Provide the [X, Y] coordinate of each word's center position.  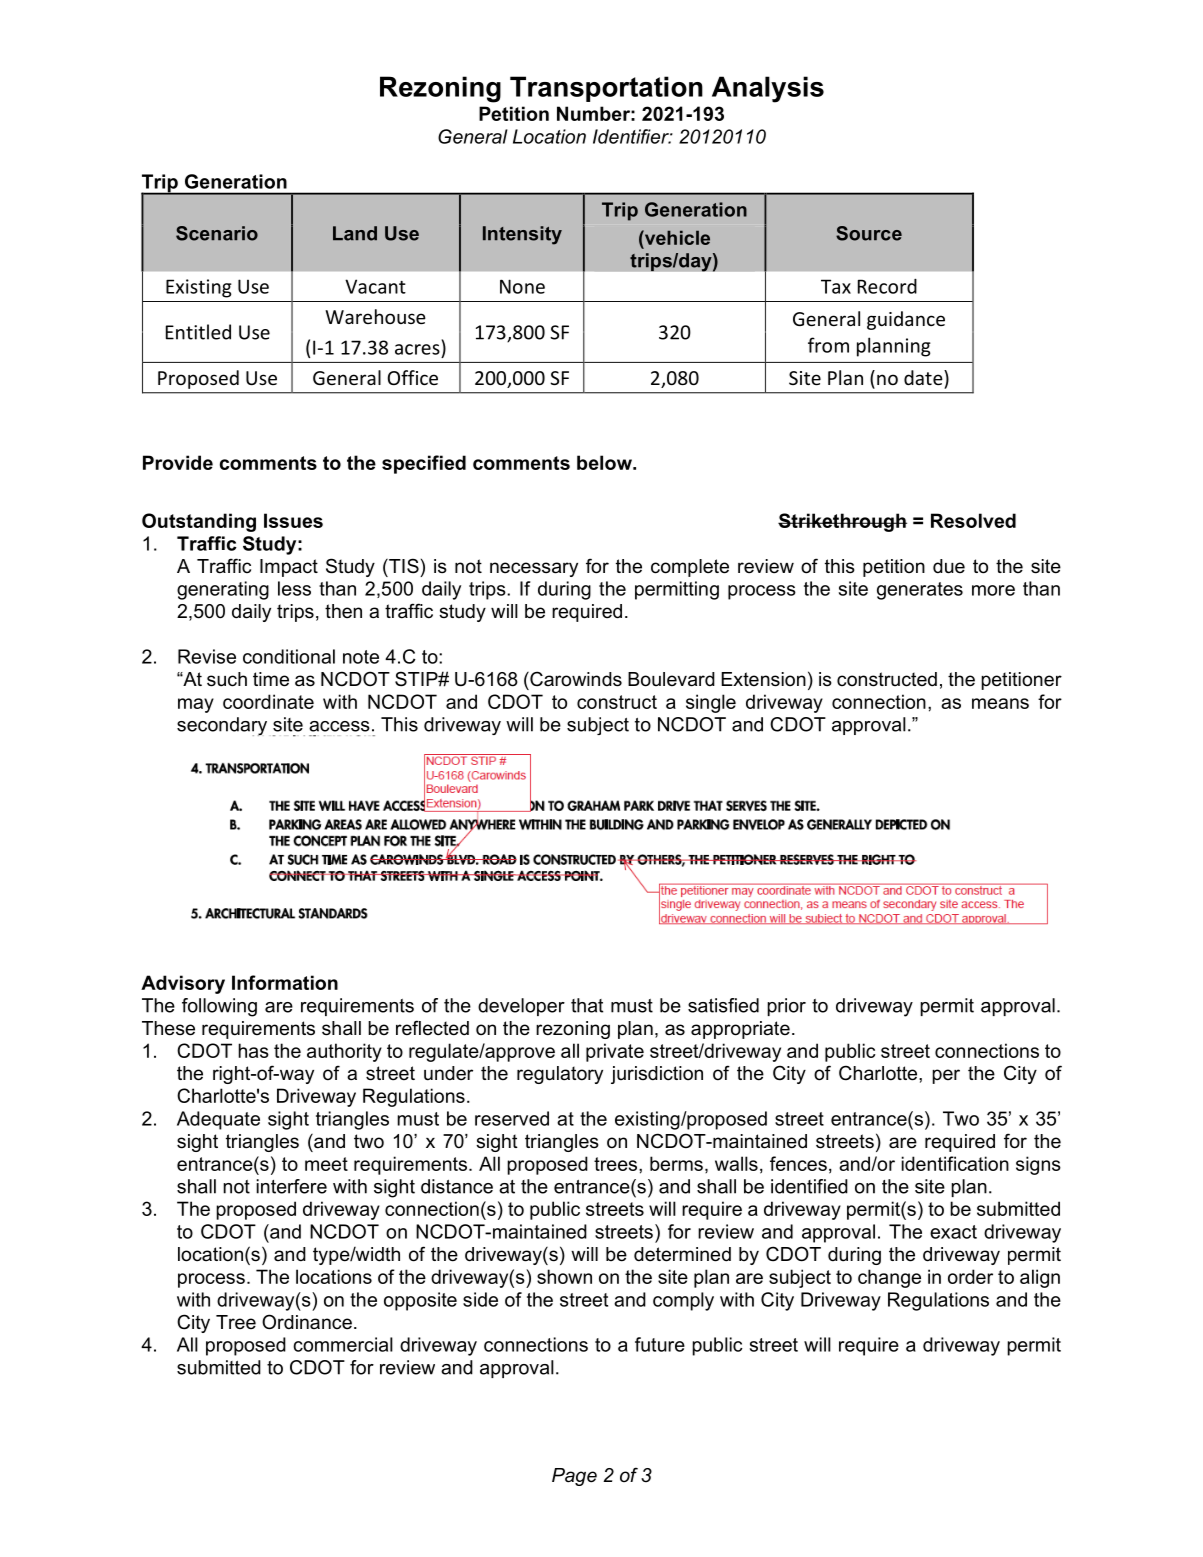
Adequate [218, 1120]
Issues [293, 520]
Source [869, 233]
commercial [343, 1344]
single [711, 703]
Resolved [973, 520]
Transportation [606, 89]
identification [955, 1163]
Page [574, 1477]
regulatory [560, 1075]
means [1000, 703]
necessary [534, 569]
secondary [222, 726]
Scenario [217, 233]
